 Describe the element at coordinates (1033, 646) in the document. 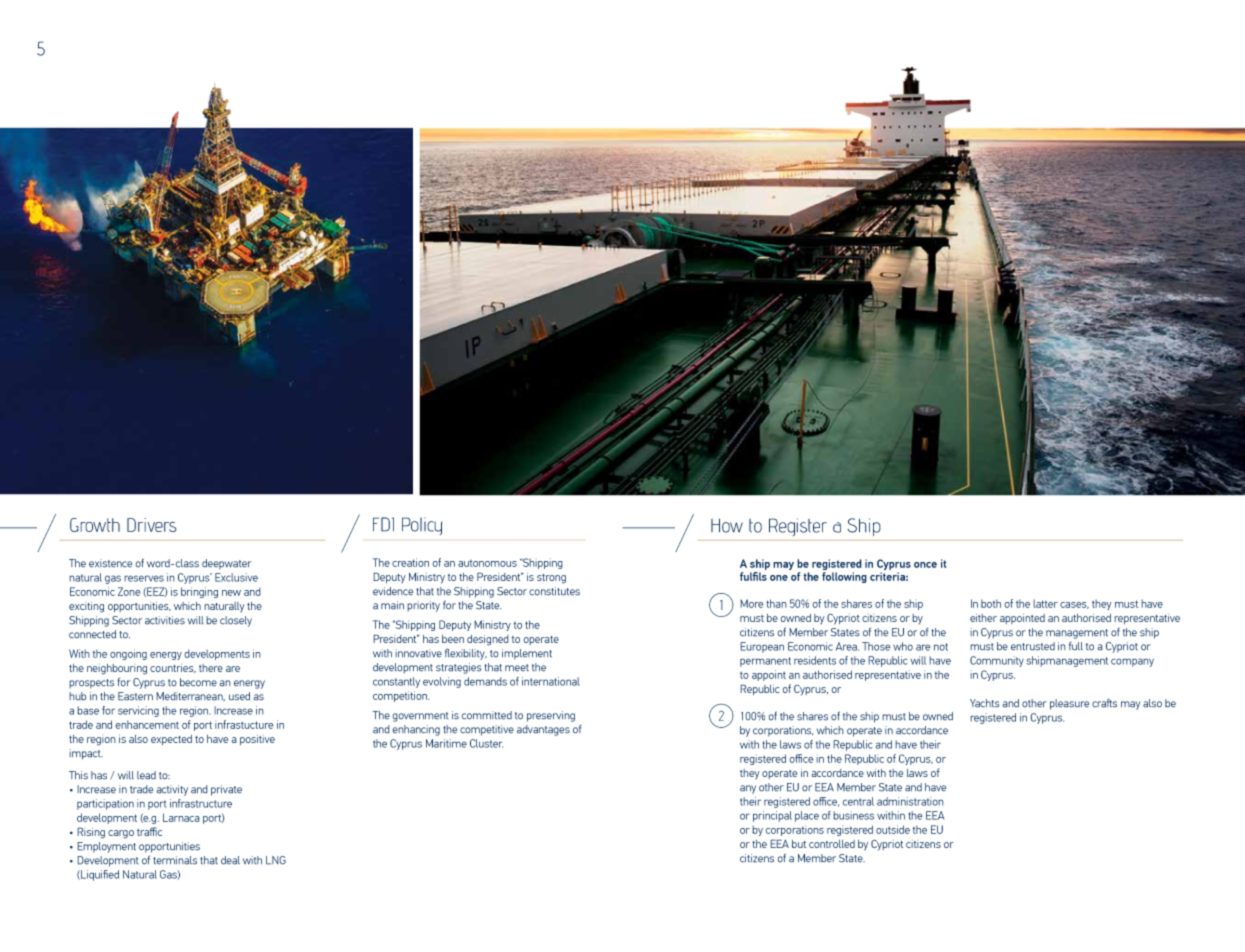

I see `entrusted` at that location.
